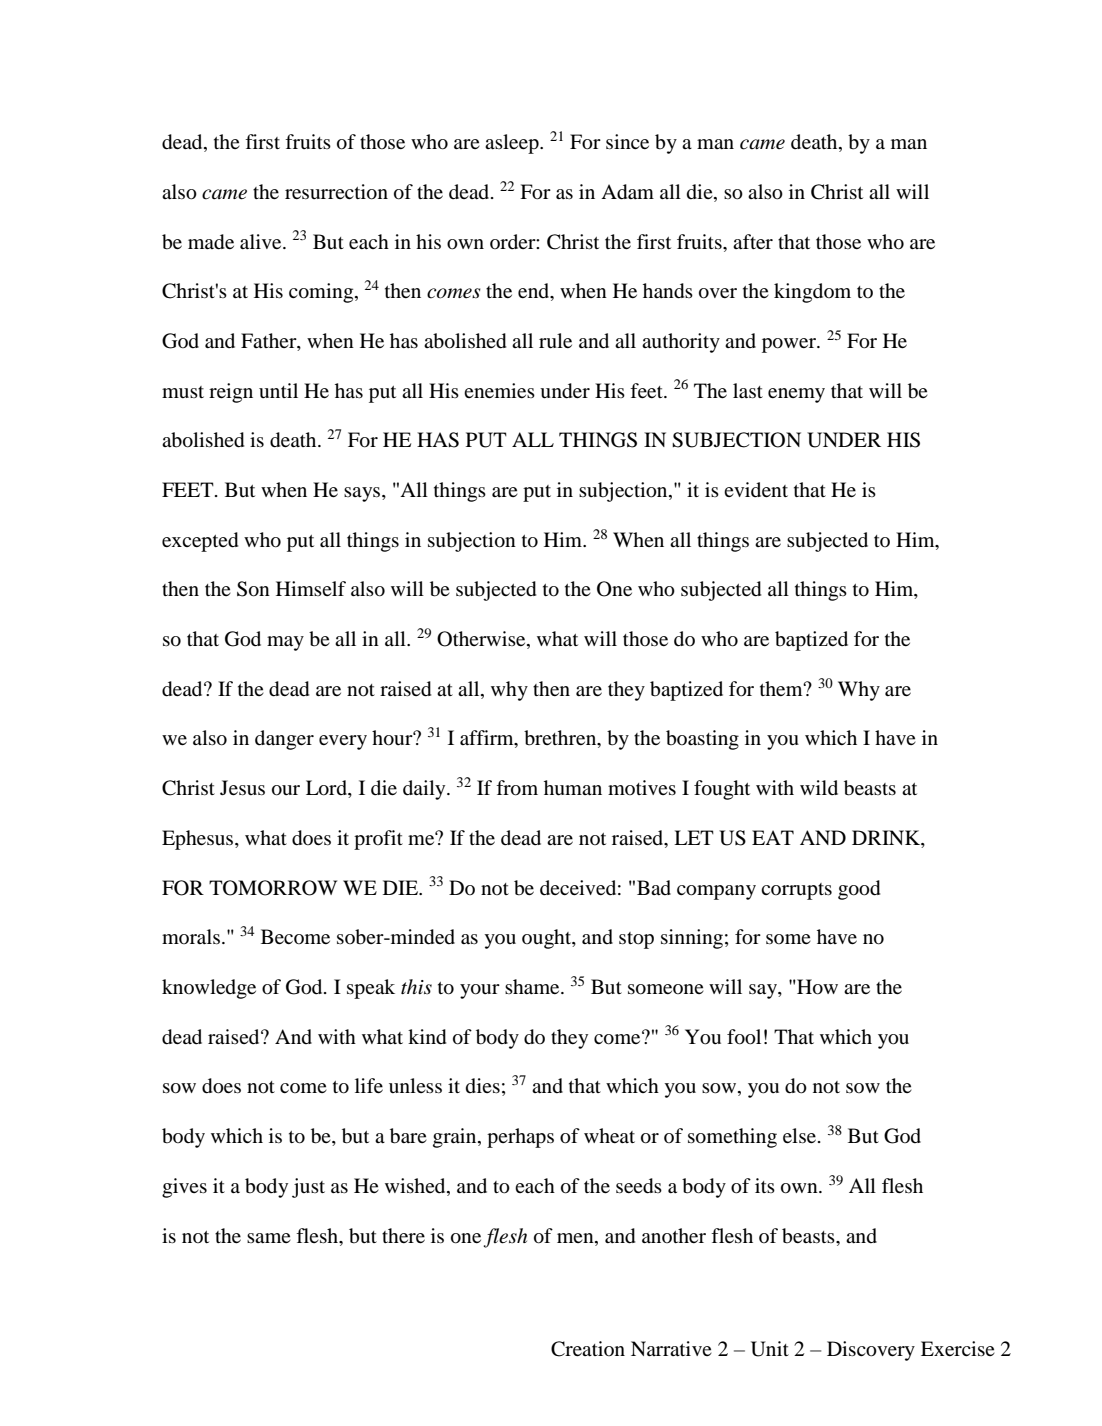 This screenshot has height=1426, width=1102. I want to click on Creation, so click(588, 1349).
